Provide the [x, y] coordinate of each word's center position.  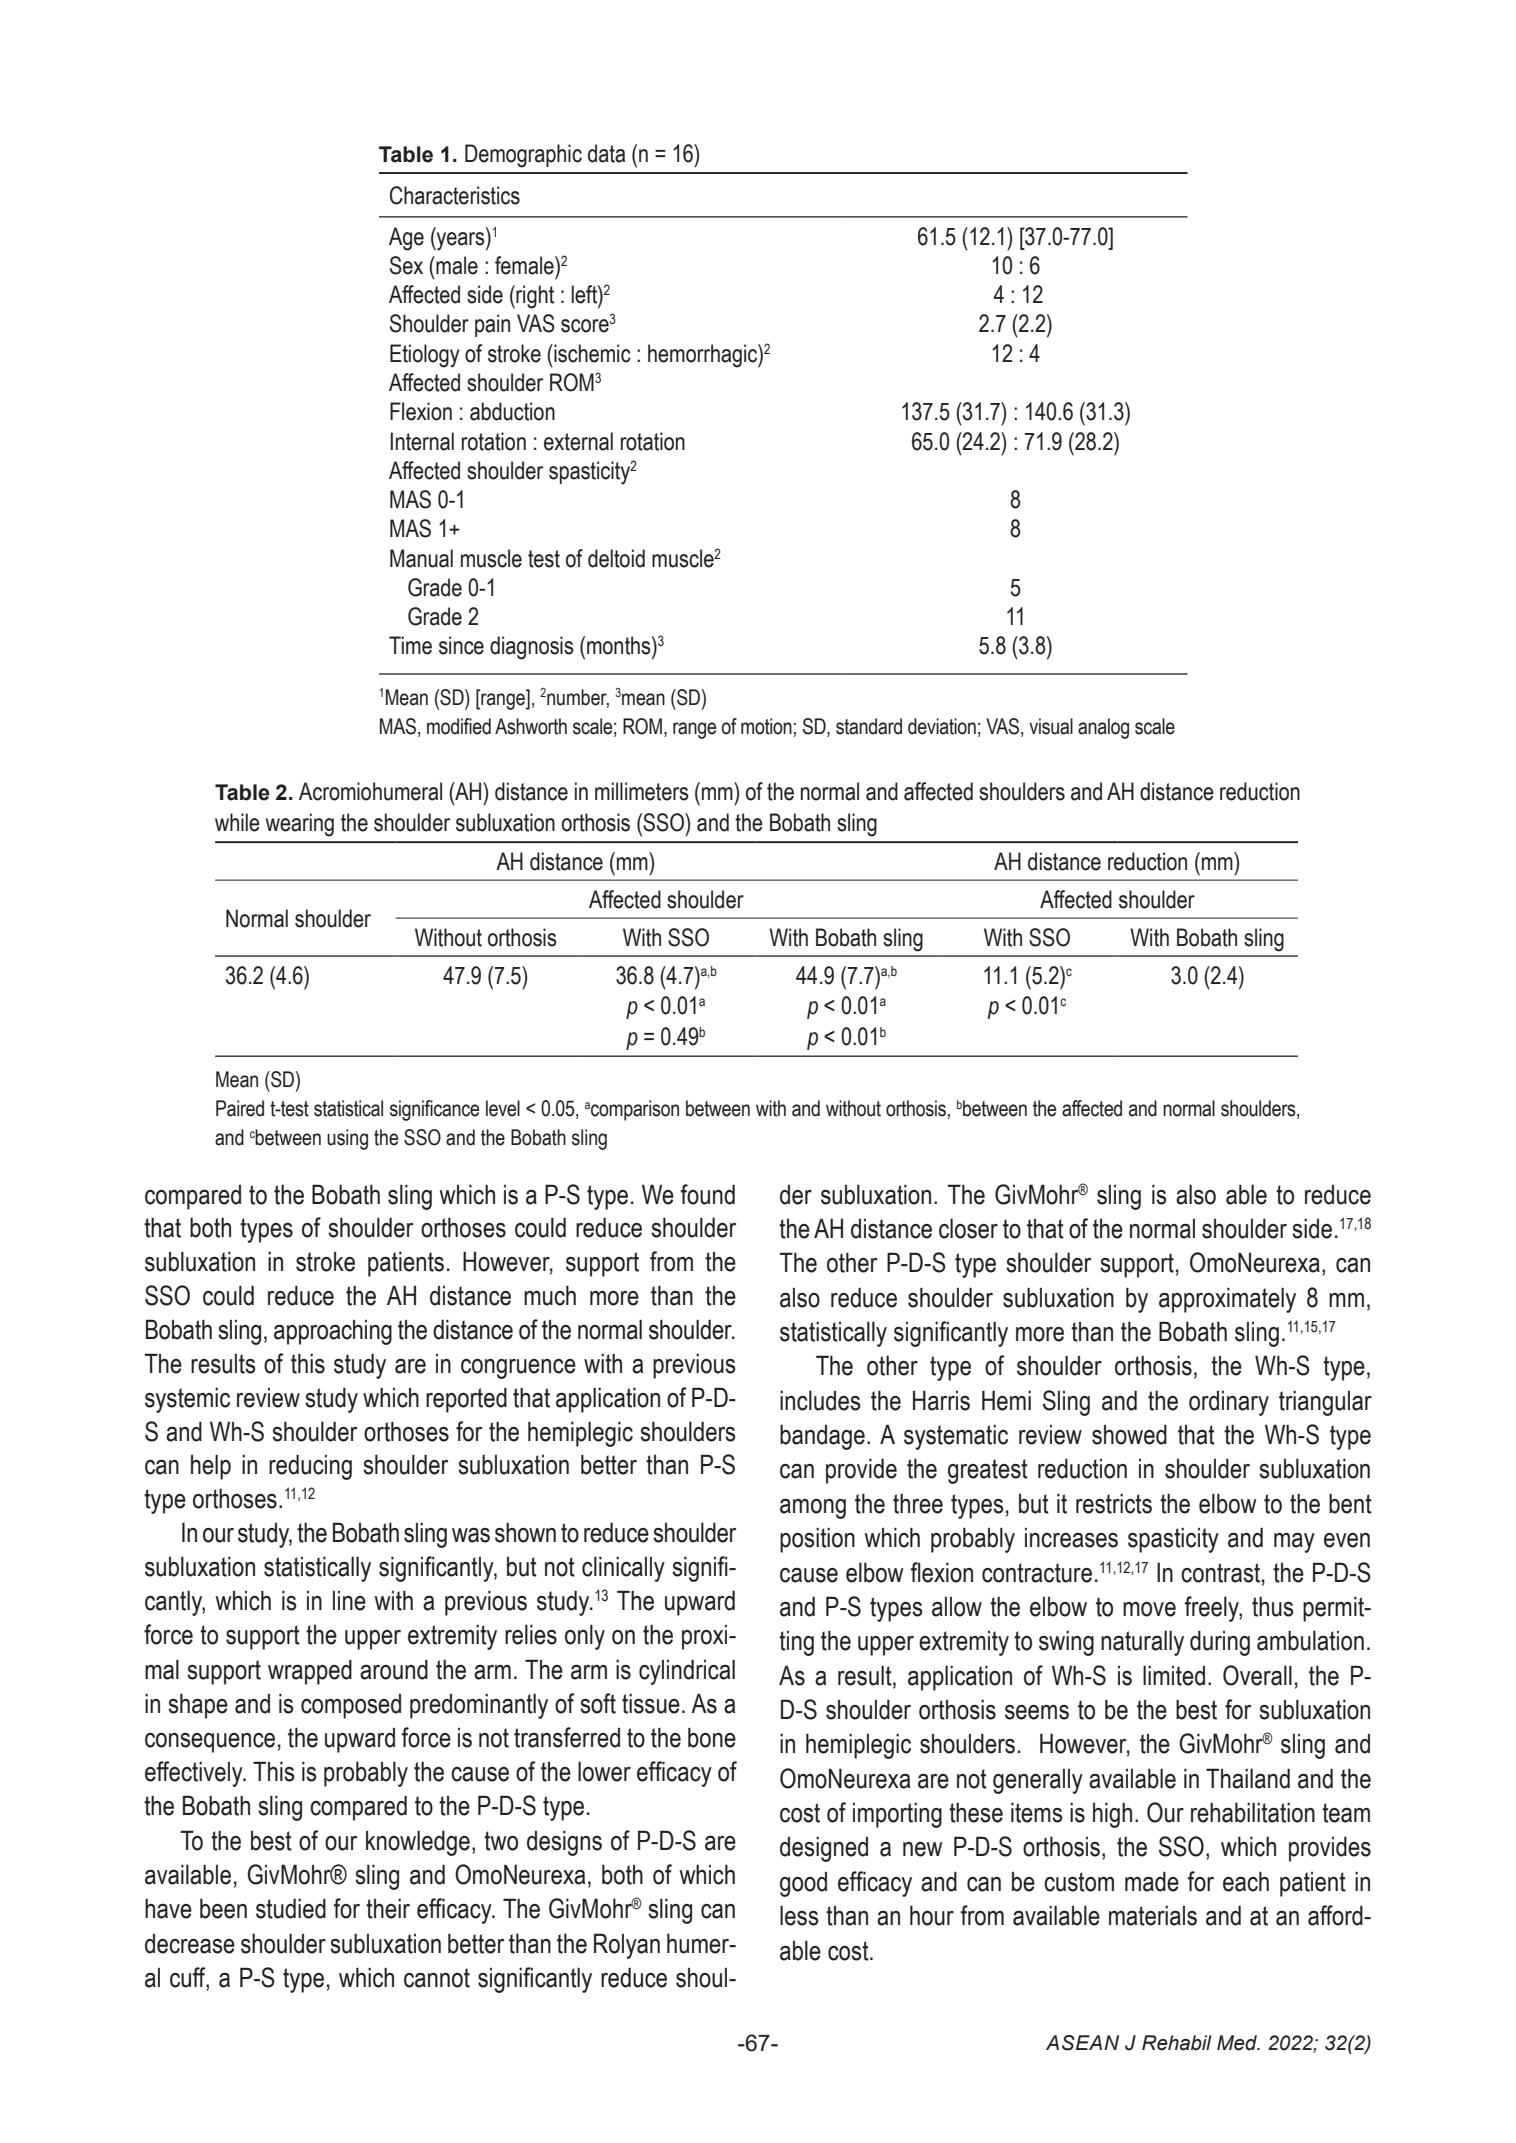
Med [1238, 2043]
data [606, 153]
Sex [406, 265]
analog [1103, 728]
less [799, 1915]
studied [291, 1908]
